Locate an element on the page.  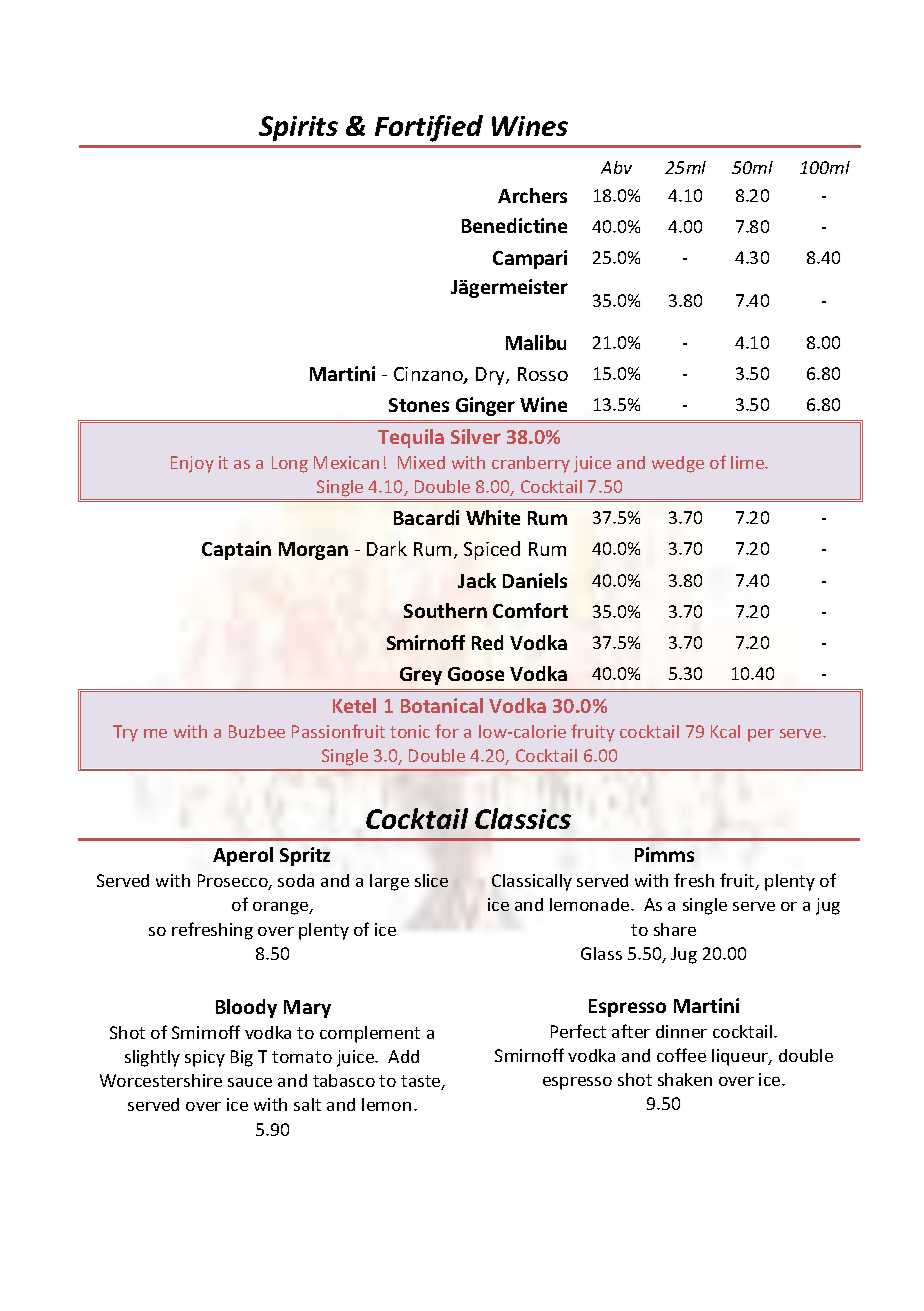
Stones is located at coordinates (419, 405).
